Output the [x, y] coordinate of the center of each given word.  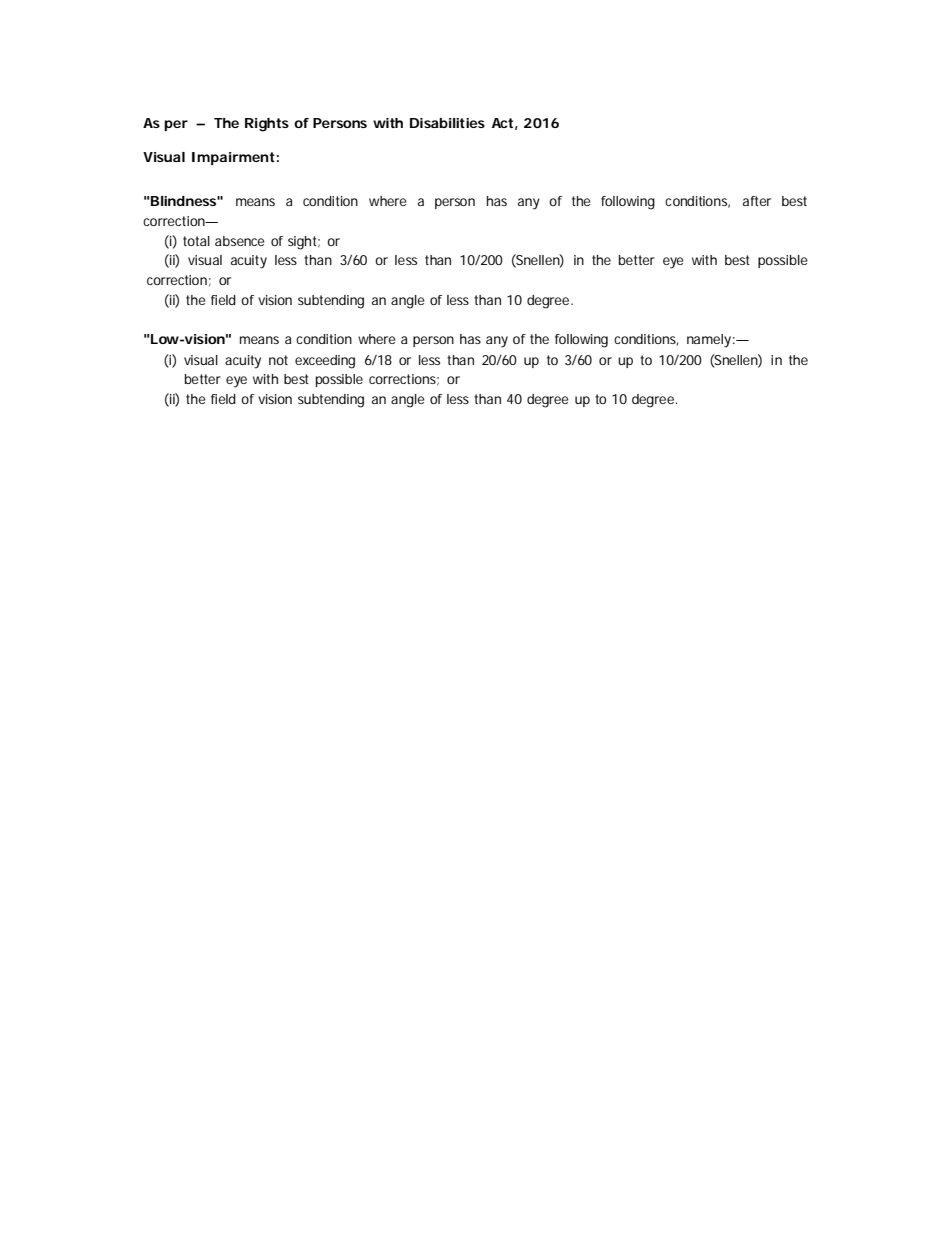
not [278, 360]
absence [240, 241]
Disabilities [447, 123]
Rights [267, 125]
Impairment [233, 158]
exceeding [325, 362]
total [196, 241]
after [757, 201]
